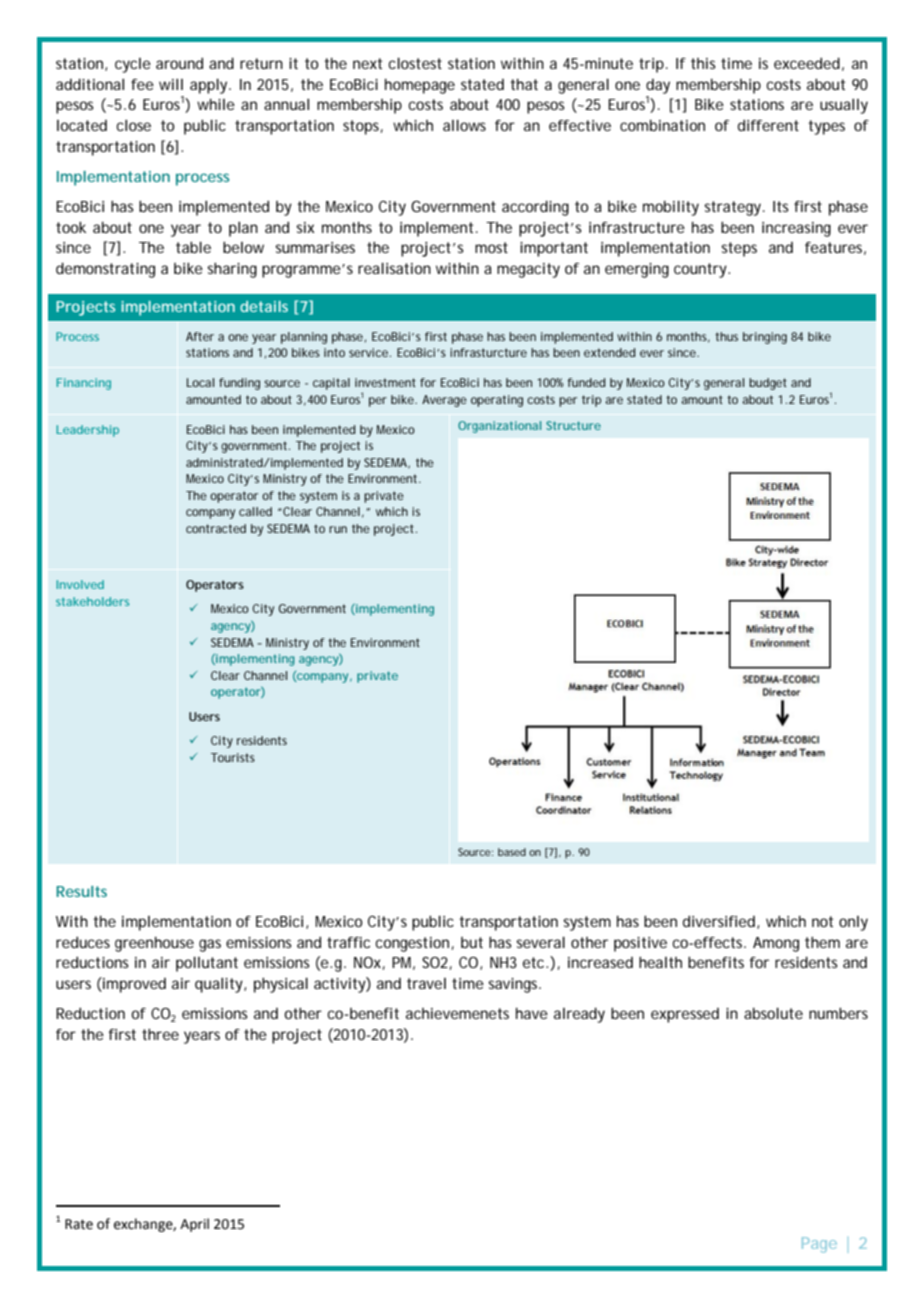  What do you see at coordinates (464, 125) in the document?
I see `allows` at bounding box center [464, 125].
